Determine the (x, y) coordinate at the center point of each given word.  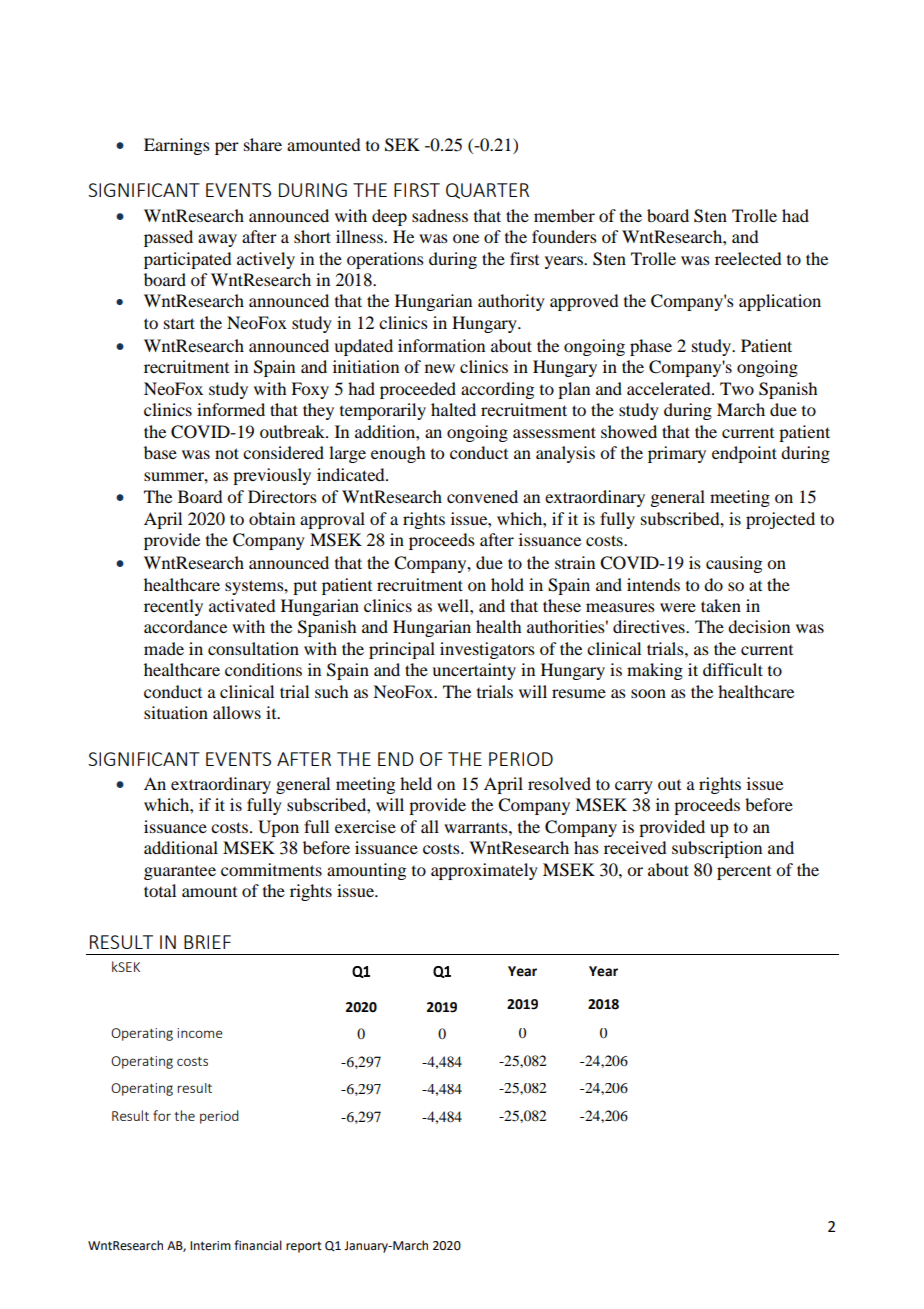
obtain (272, 518)
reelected (748, 258)
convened (482, 496)
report (304, 1247)
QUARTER (487, 191)
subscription (717, 849)
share (263, 144)
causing (734, 564)
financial (258, 1245)
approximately (484, 871)
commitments (271, 869)
